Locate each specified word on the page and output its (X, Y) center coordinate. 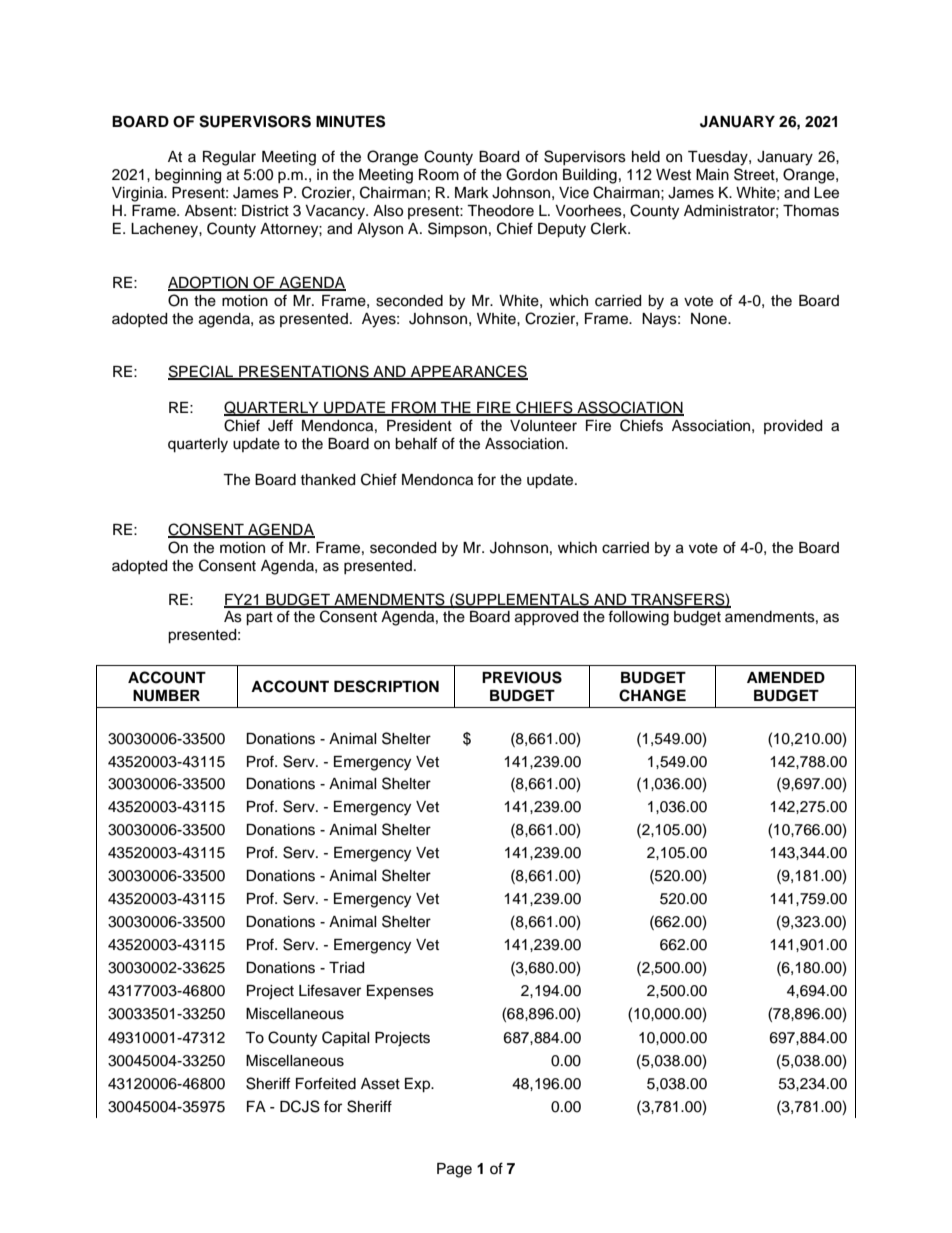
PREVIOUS (522, 677)
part (259, 619)
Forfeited (326, 1083)
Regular (229, 158)
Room (439, 175)
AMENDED (786, 677)
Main (712, 175)
